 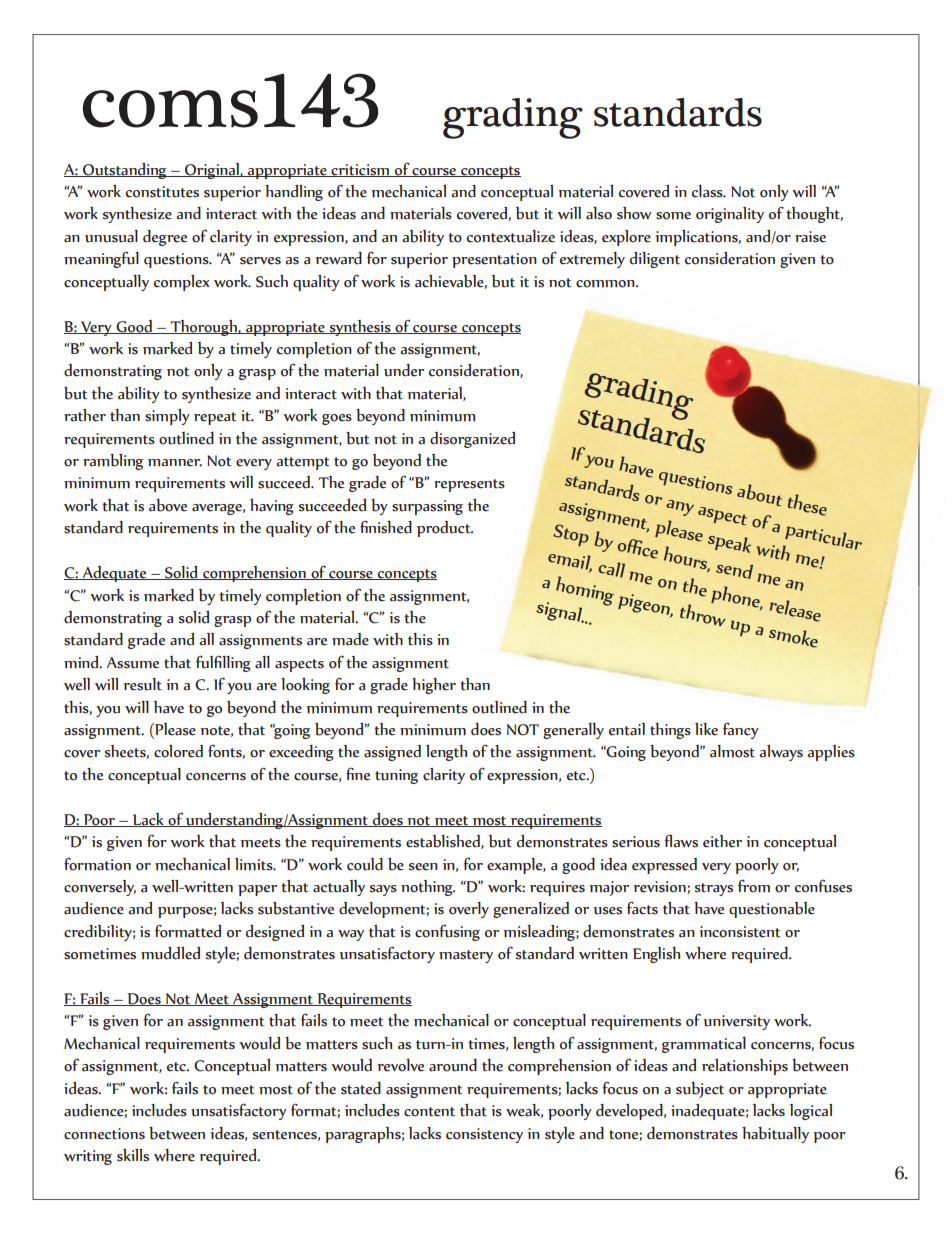 What do you see at coordinates (133, 1155) in the page?
I see `skills` at bounding box center [133, 1155].
